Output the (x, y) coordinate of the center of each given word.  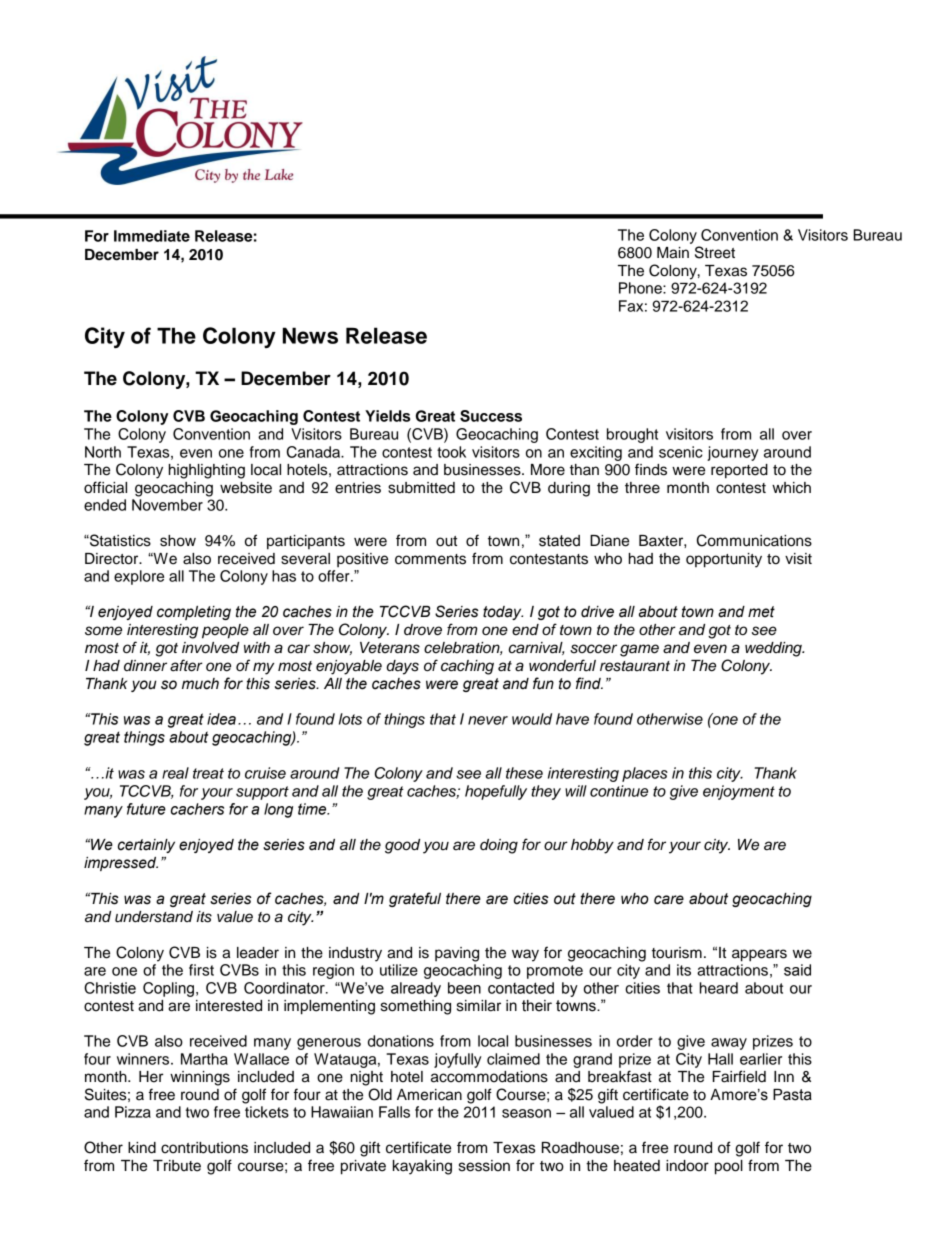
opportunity (724, 560)
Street (715, 252)
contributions (204, 1148)
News (310, 335)
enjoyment (739, 792)
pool (729, 1167)
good (402, 846)
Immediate (152, 236)
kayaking (422, 1167)
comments (430, 559)
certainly (146, 846)
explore (139, 577)
